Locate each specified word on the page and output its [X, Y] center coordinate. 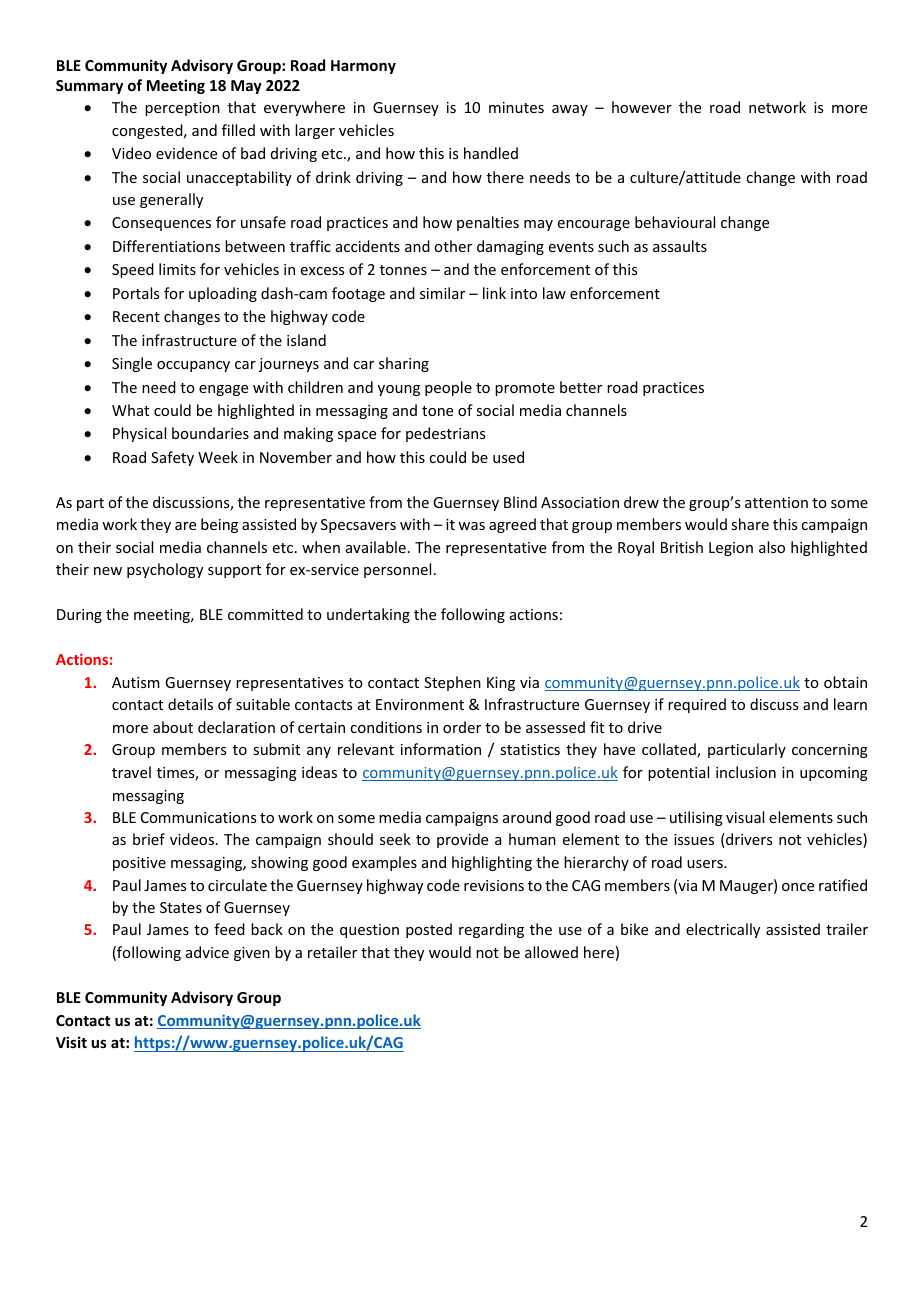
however [642, 107]
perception [182, 109]
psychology [165, 570]
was [471, 526]
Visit [71, 1042]
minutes [516, 107]
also [772, 547]
